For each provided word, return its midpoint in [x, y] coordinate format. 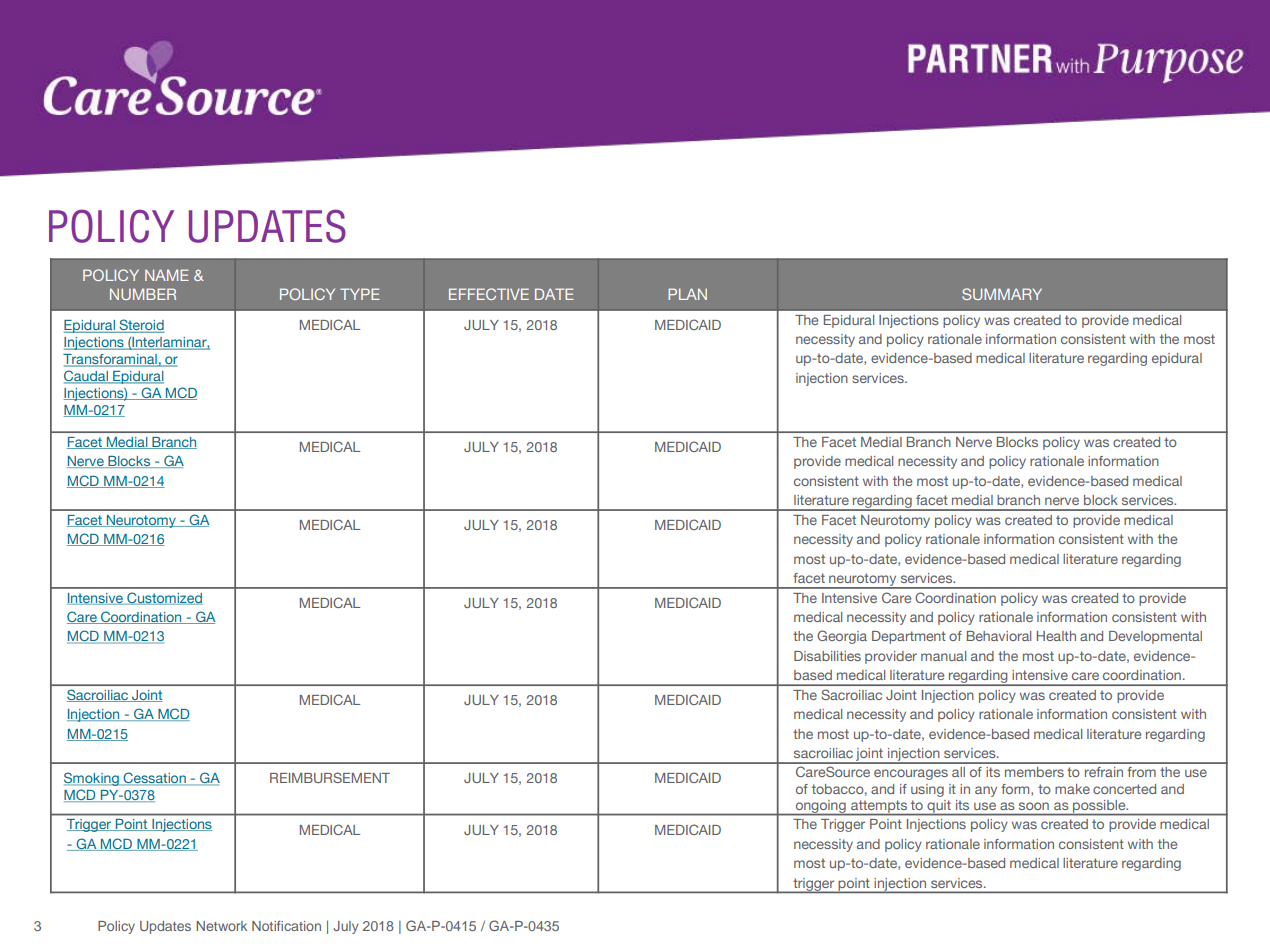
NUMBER [143, 294]
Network [221, 926]
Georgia [842, 637]
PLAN [687, 294]
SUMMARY [1002, 294]
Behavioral [999, 636]
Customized [164, 598]
